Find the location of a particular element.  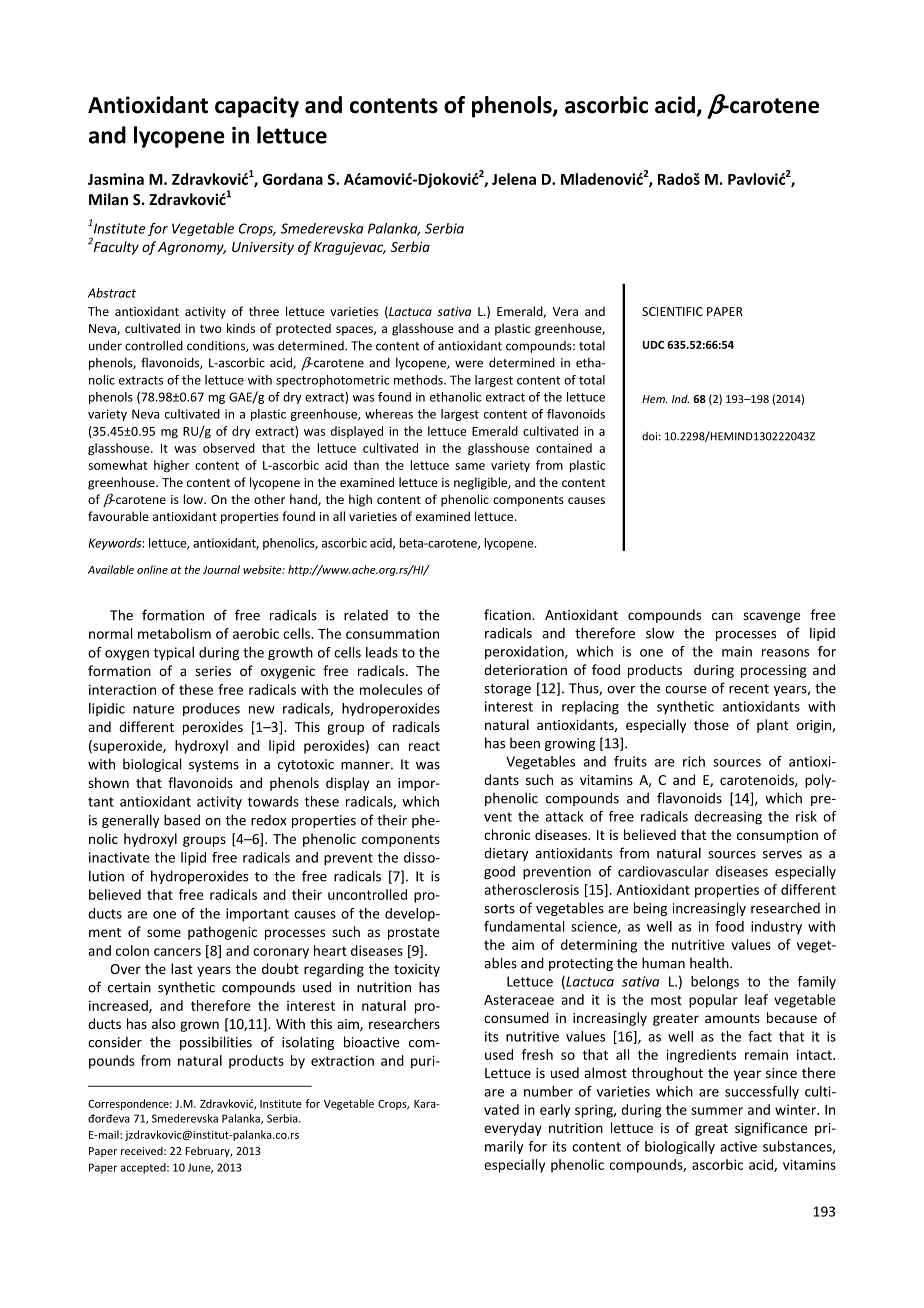

summer is located at coordinates (717, 1111).
